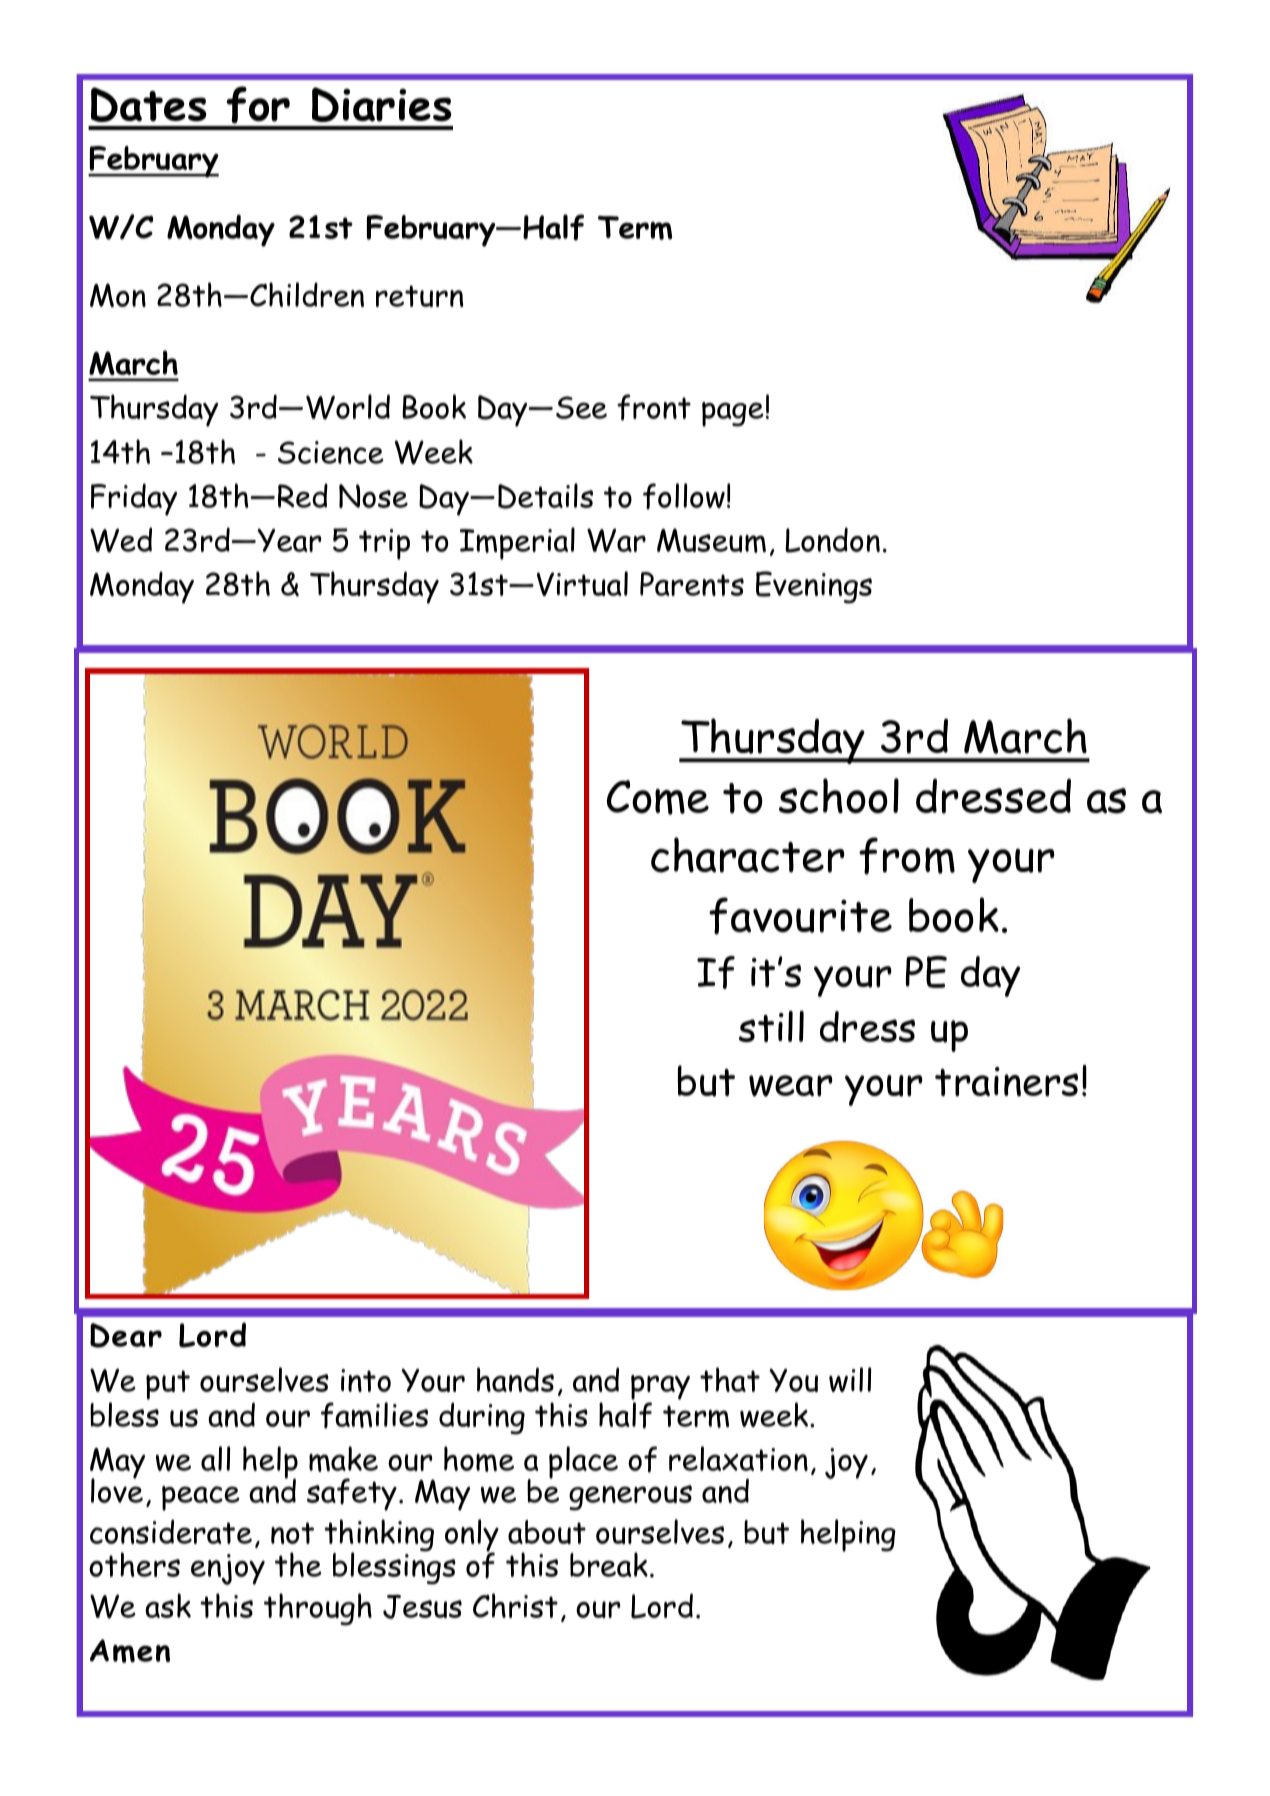 The width and height of the document is (1270, 1796). What do you see at coordinates (382, 104) in the document?
I see `Diaries` at bounding box center [382, 104].
